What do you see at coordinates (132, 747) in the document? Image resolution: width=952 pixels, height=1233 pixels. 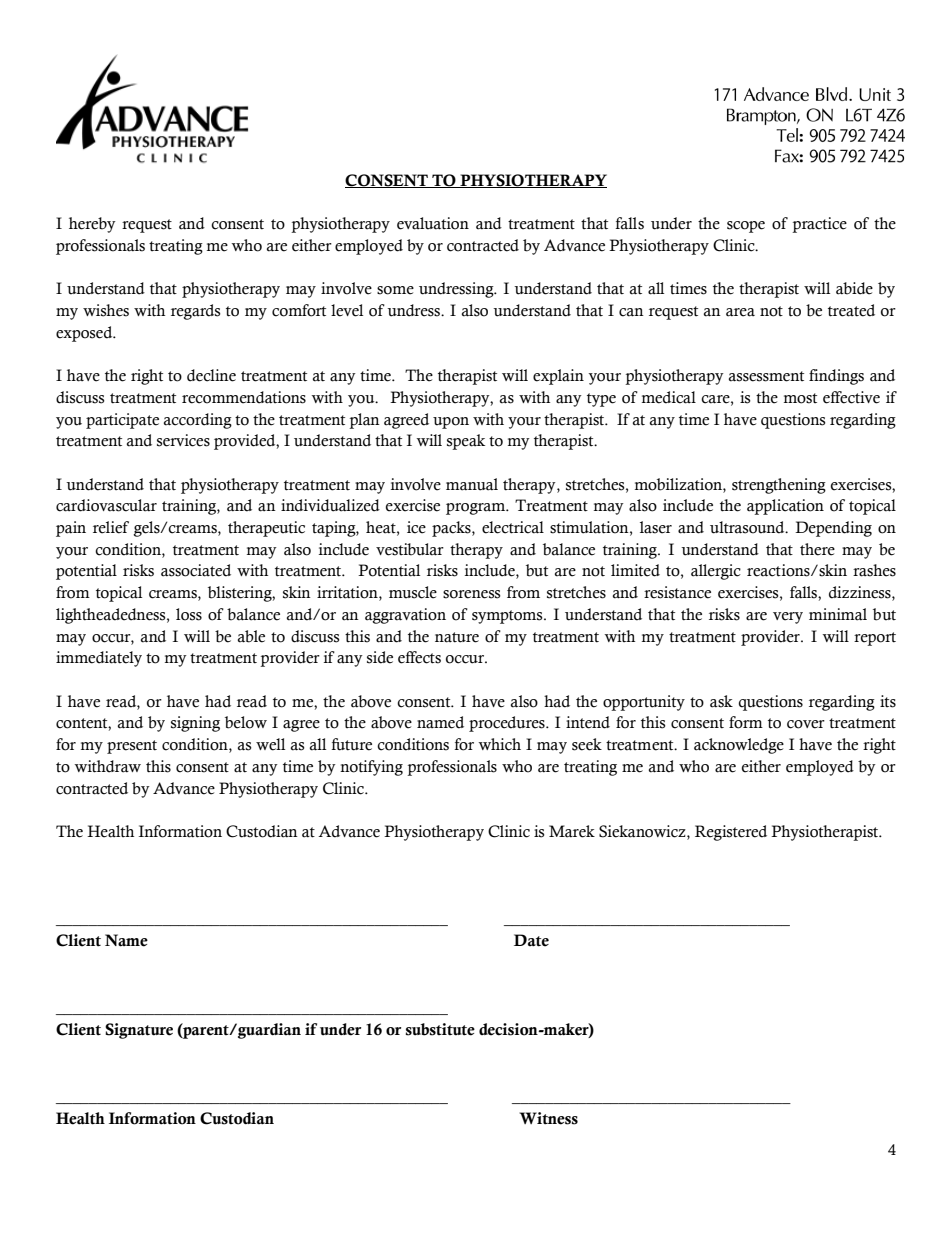 I see `present` at bounding box center [132, 747].
